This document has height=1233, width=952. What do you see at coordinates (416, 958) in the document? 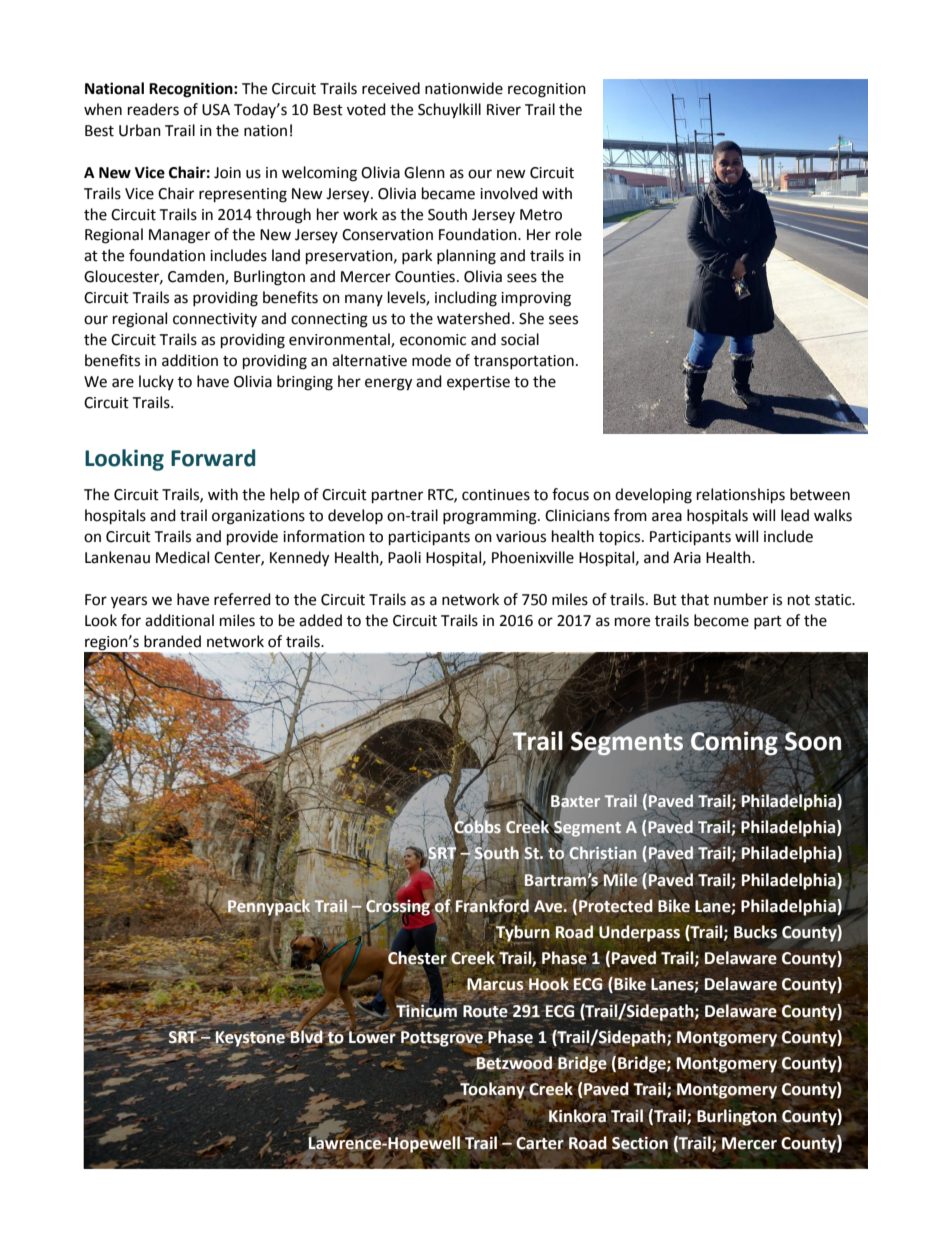
I see `Chester` at bounding box center [416, 958].
